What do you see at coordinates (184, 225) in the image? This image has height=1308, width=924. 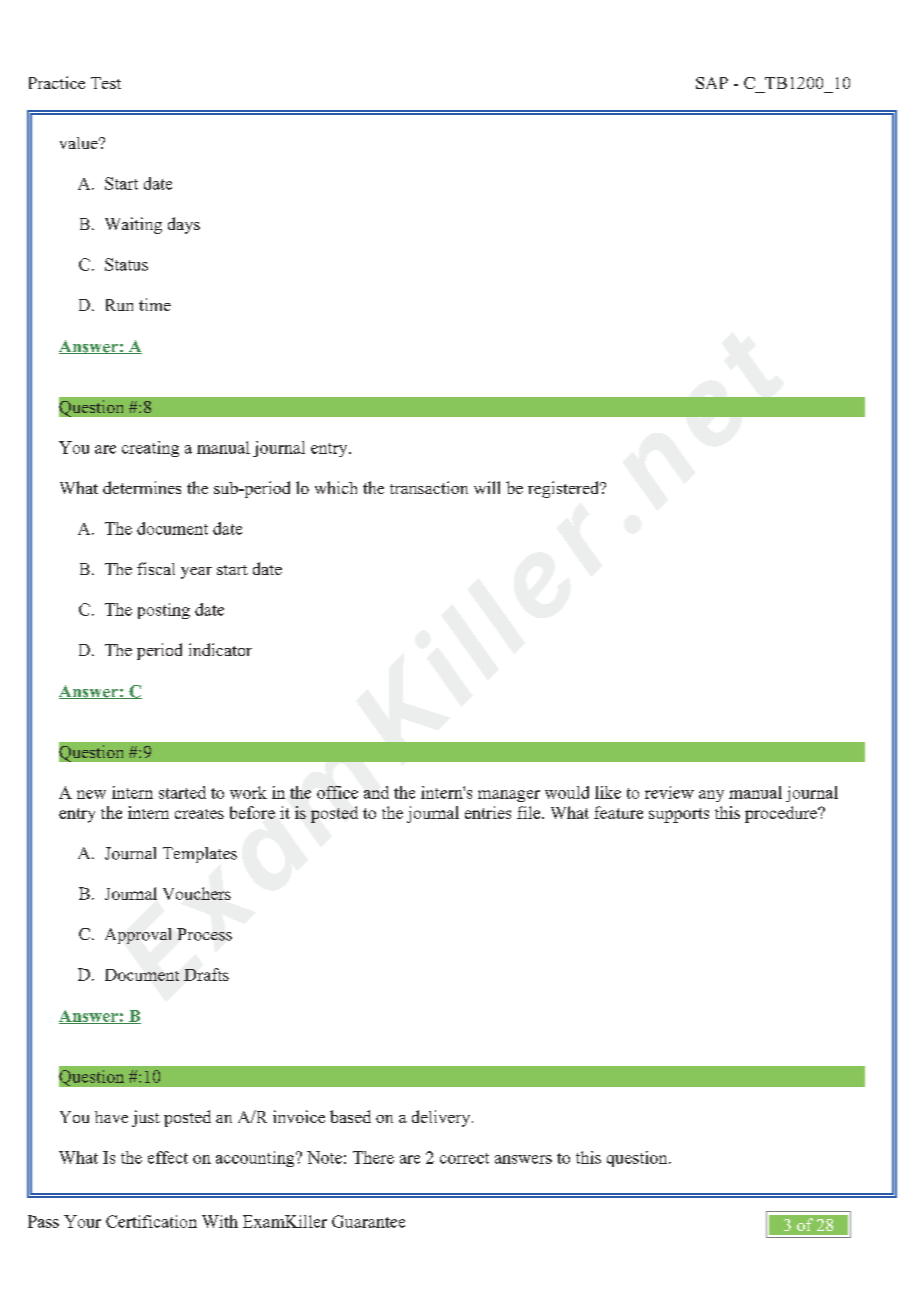 I see `days` at bounding box center [184, 225].
